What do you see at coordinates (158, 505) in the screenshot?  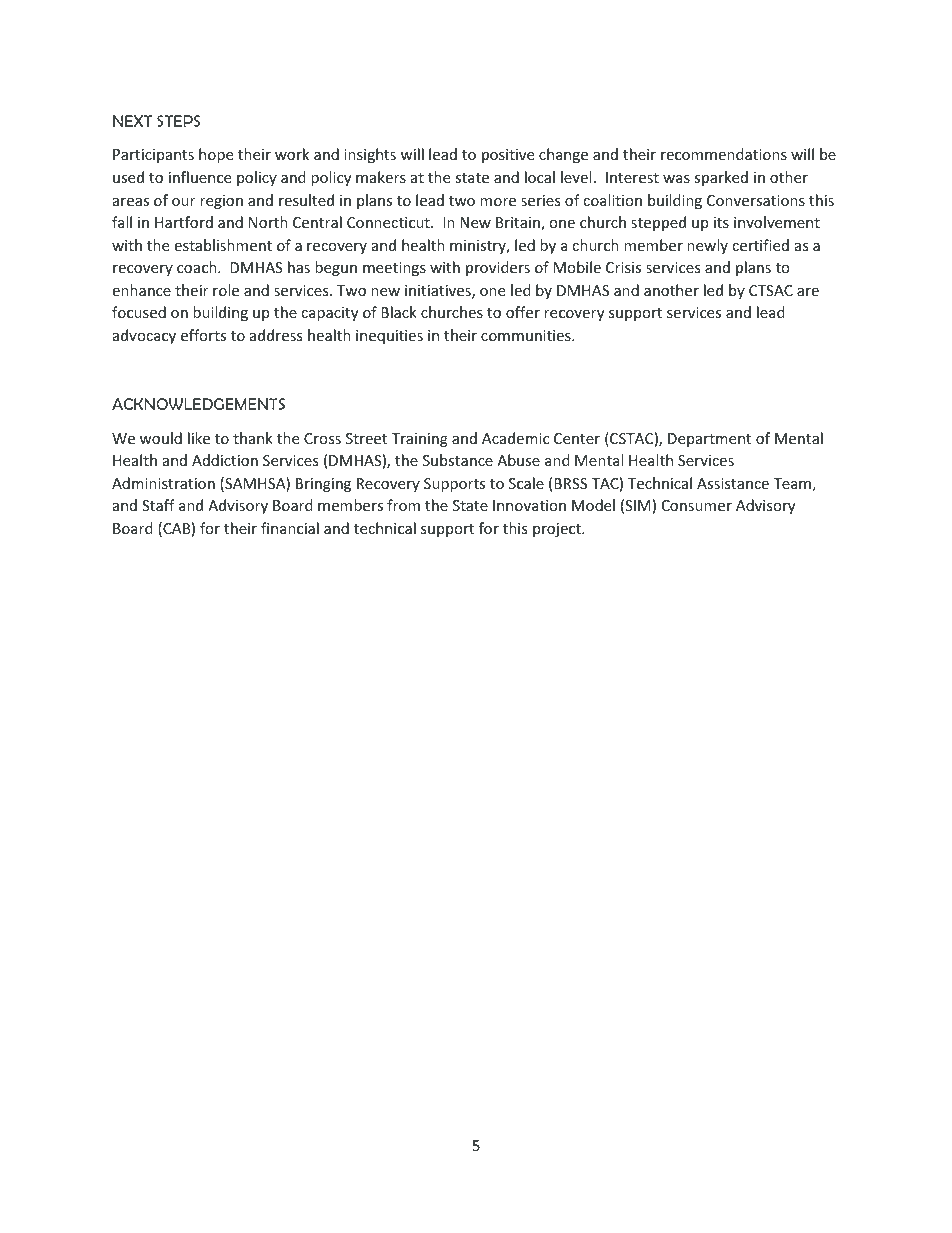 I see `Staff` at bounding box center [158, 505].
